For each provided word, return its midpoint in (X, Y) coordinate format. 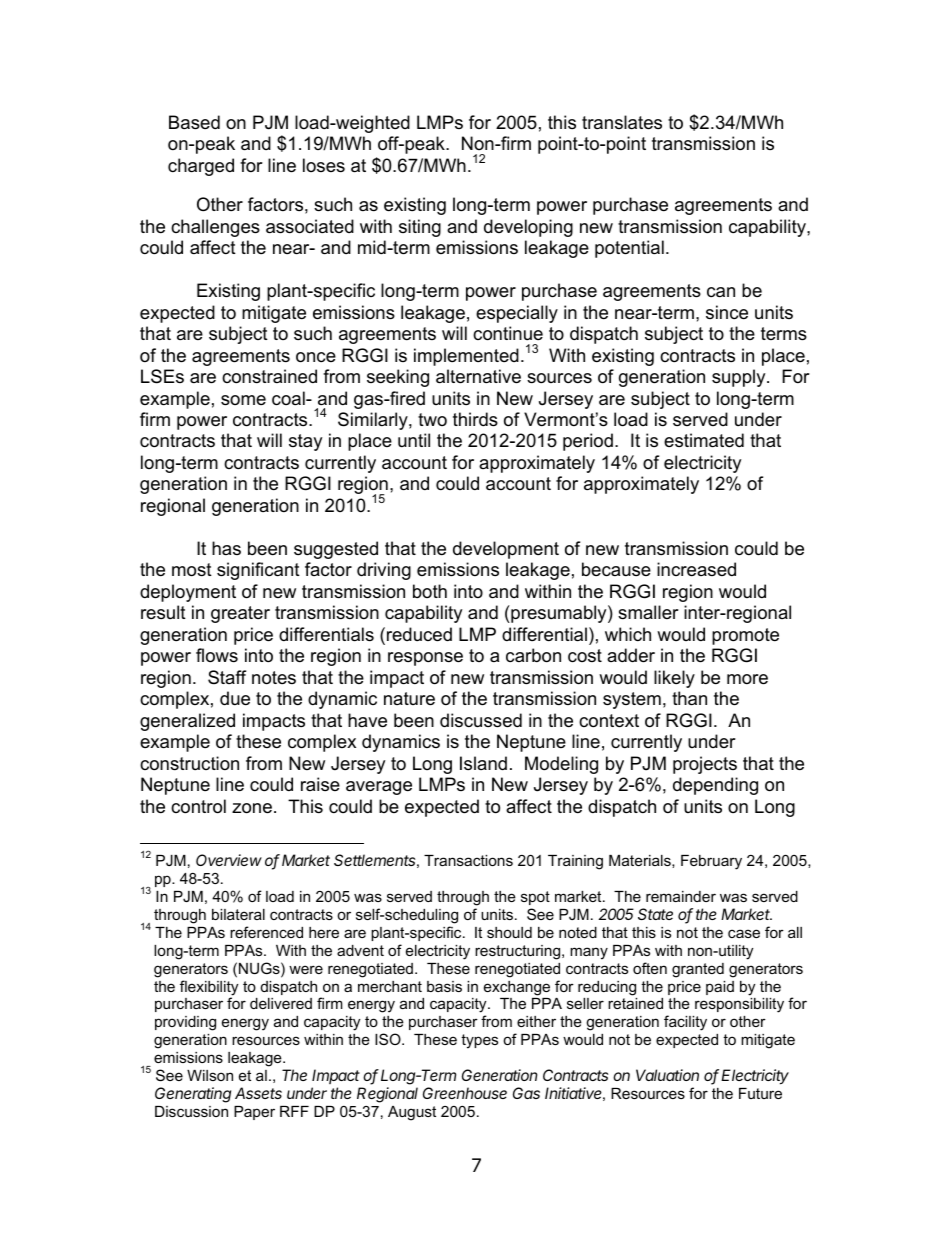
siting (420, 228)
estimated (704, 440)
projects (705, 765)
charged (201, 167)
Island (483, 763)
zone (252, 808)
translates (622, 122)
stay (305, 442)
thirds (475, 419)
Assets (258, 1093)
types (479, 1041)
